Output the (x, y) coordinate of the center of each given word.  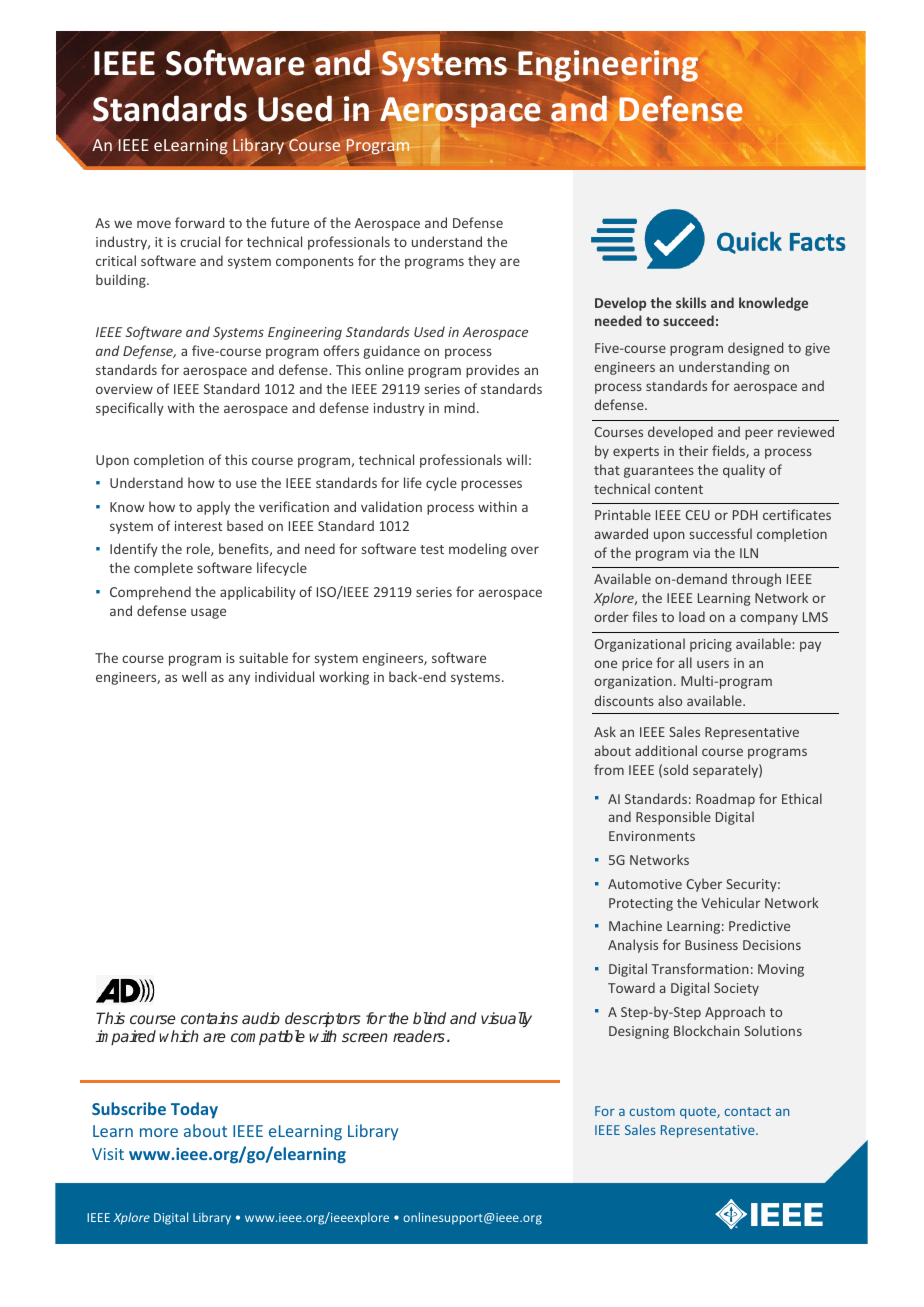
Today (194, 1110)
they (482, 262)
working (344, 678)
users (713, 664)
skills (691, 302)
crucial (200, 241)
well (194, 676)
